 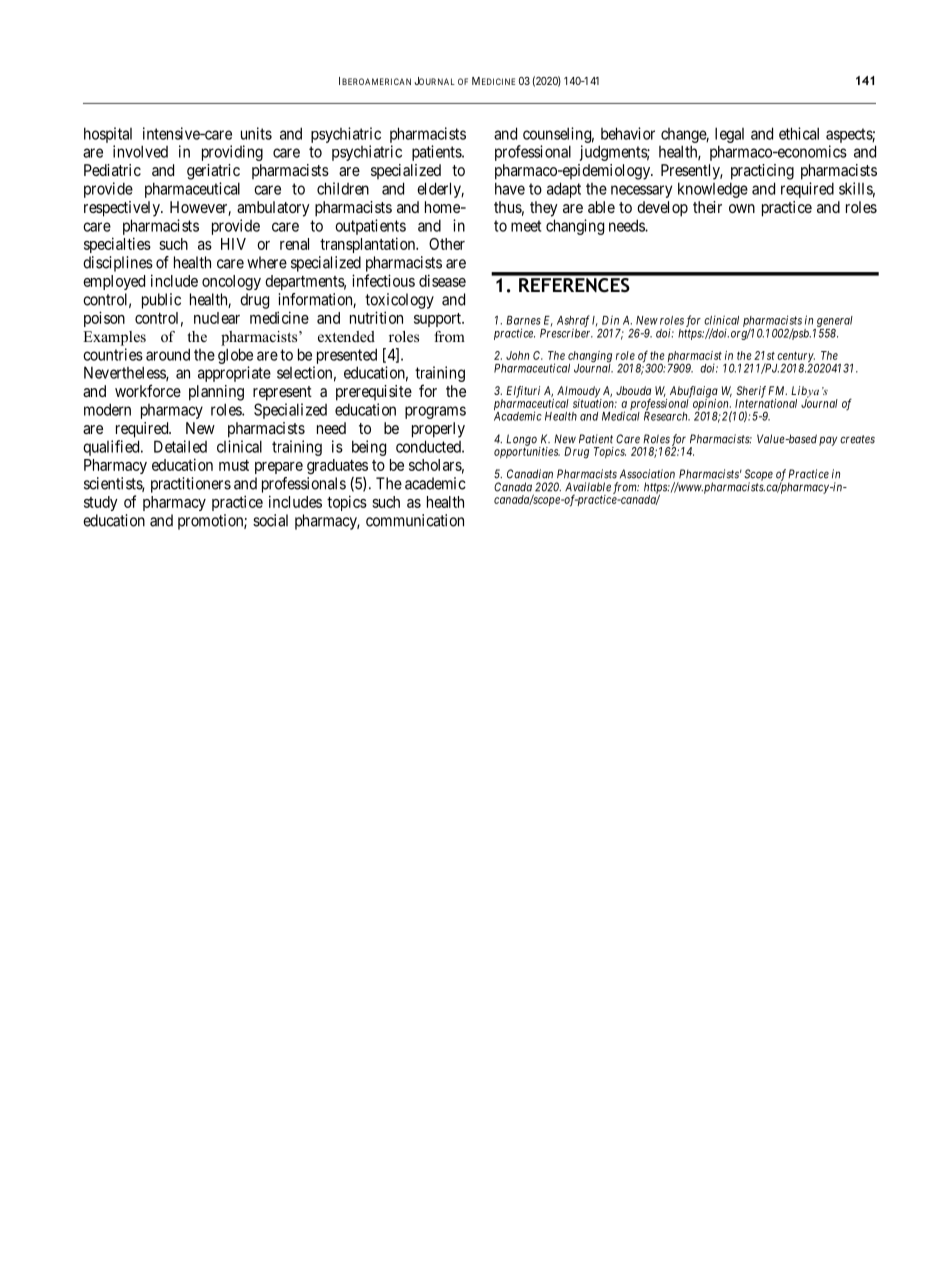 I want to click on legal, so click(x=729, y=135).
